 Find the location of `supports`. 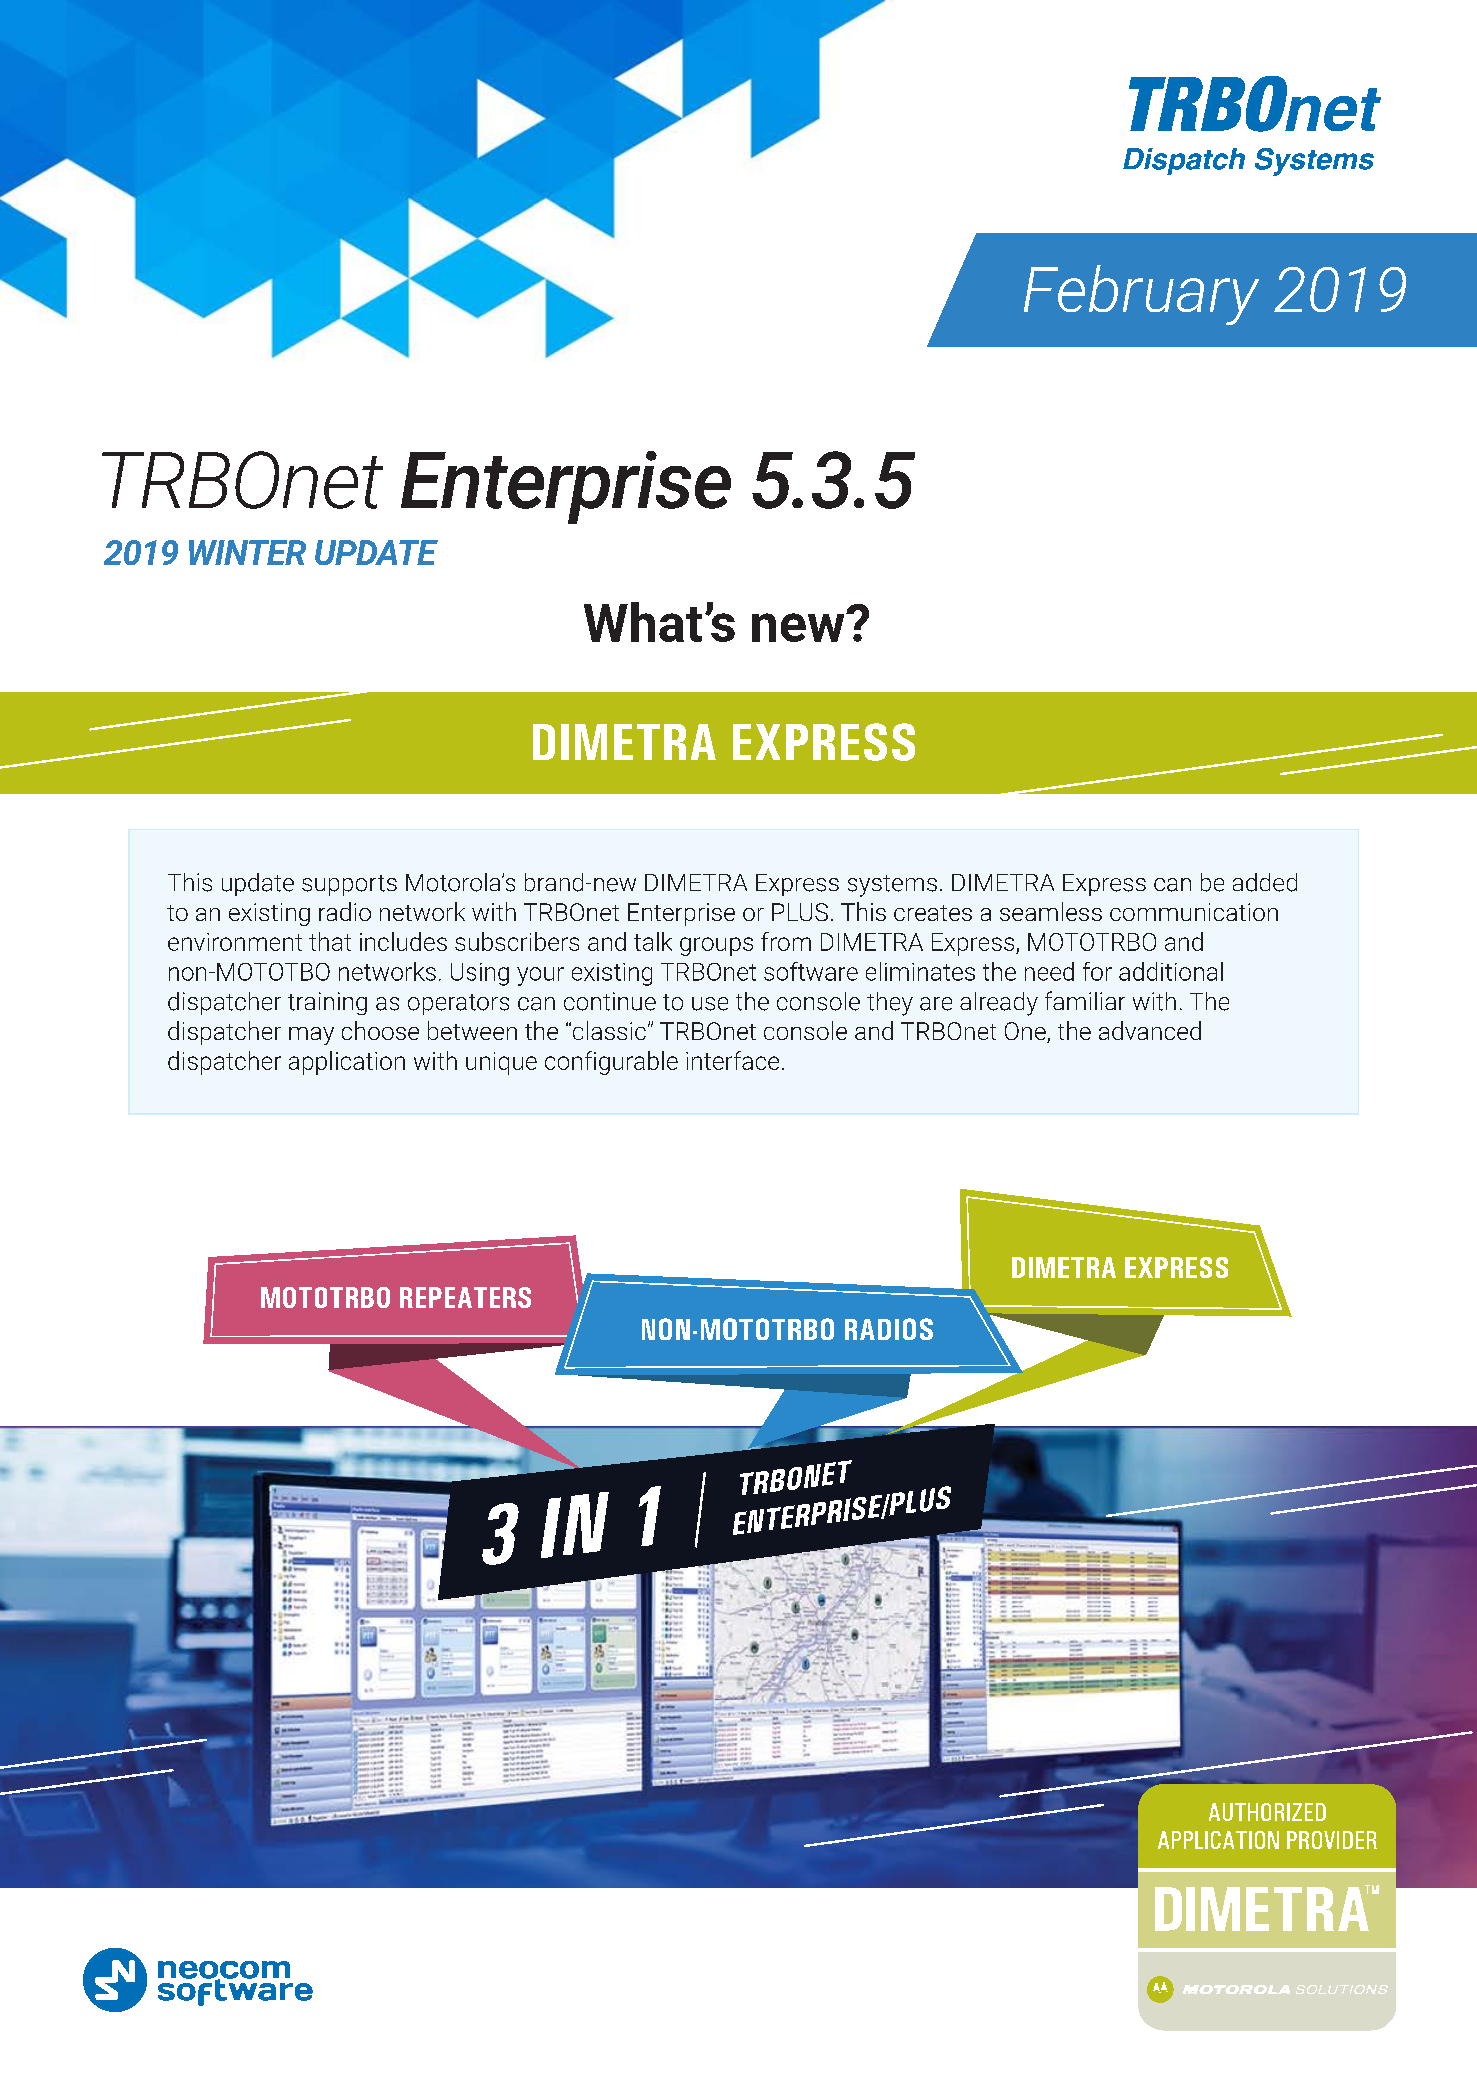

supports is located at coordinates (349, 885).
